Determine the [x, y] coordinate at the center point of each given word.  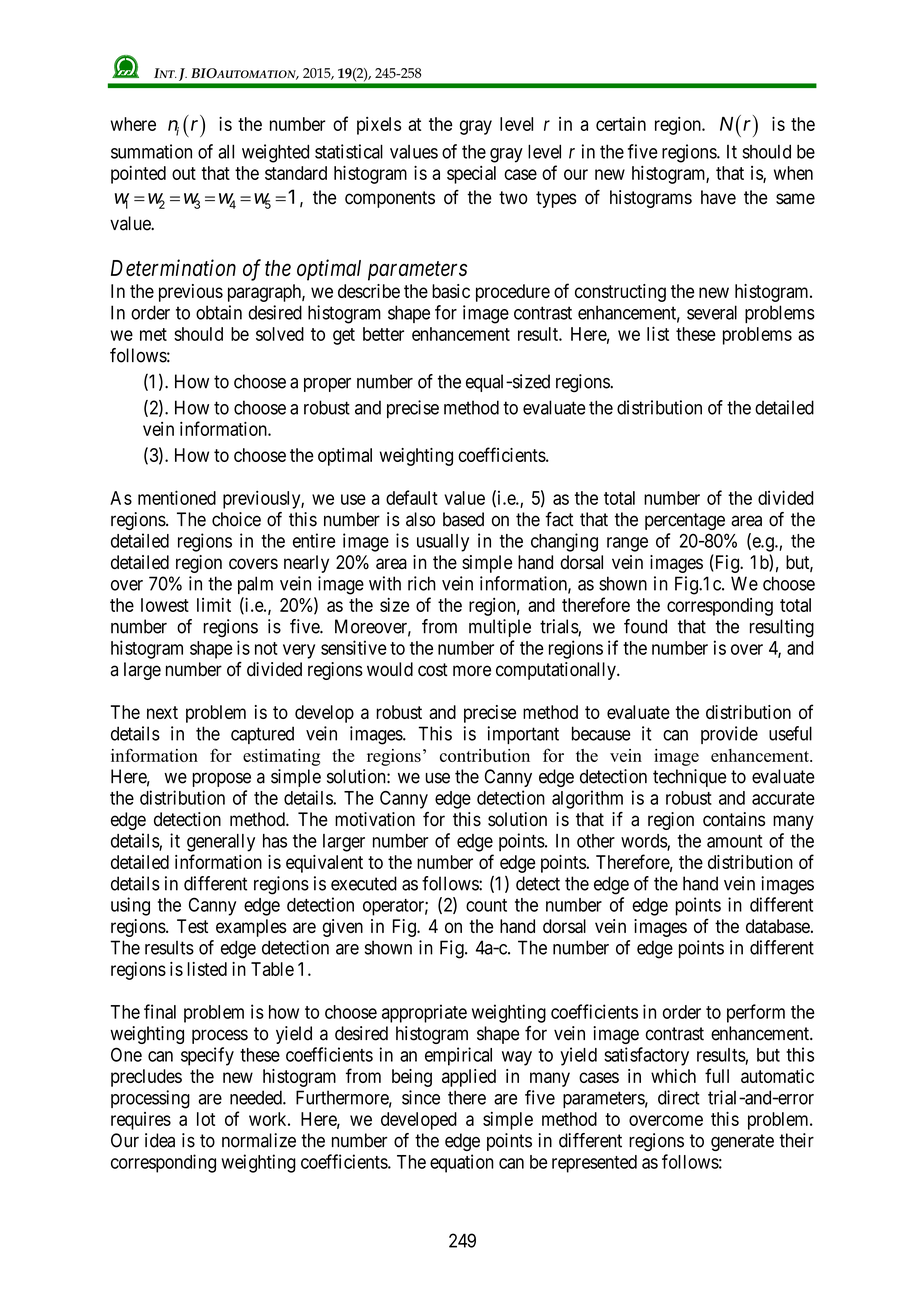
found [645, 626]
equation [462, 1163]
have [718, 197]
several [712, 312]
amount [734, 841]
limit [214, 605]
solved [280, 334]
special [471, 175]
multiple [500, 628]
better [383, 334]
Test [192, 926]
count [486, 905]
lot [206, 1119]
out [184, 173]
